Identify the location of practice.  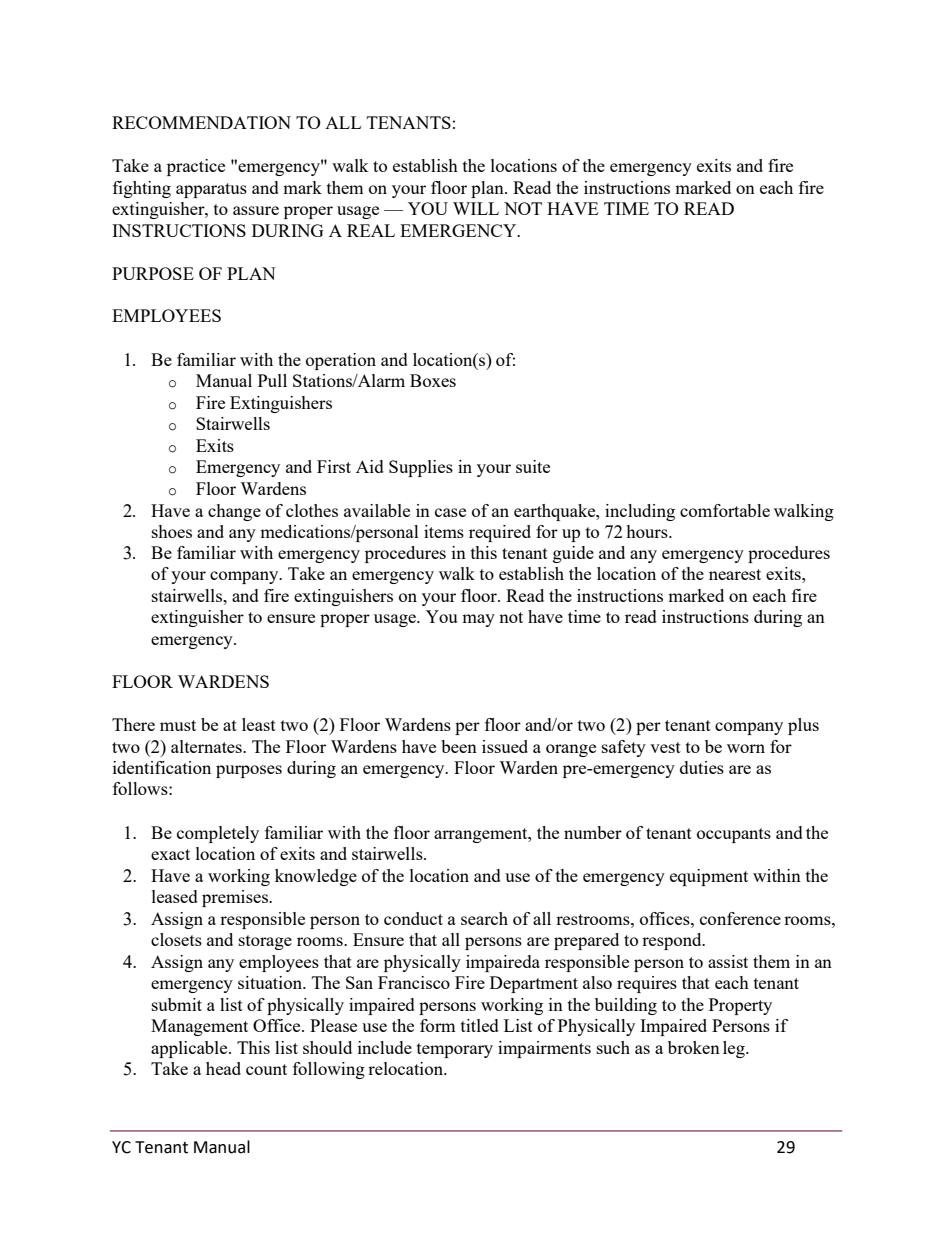
(196, 167).
